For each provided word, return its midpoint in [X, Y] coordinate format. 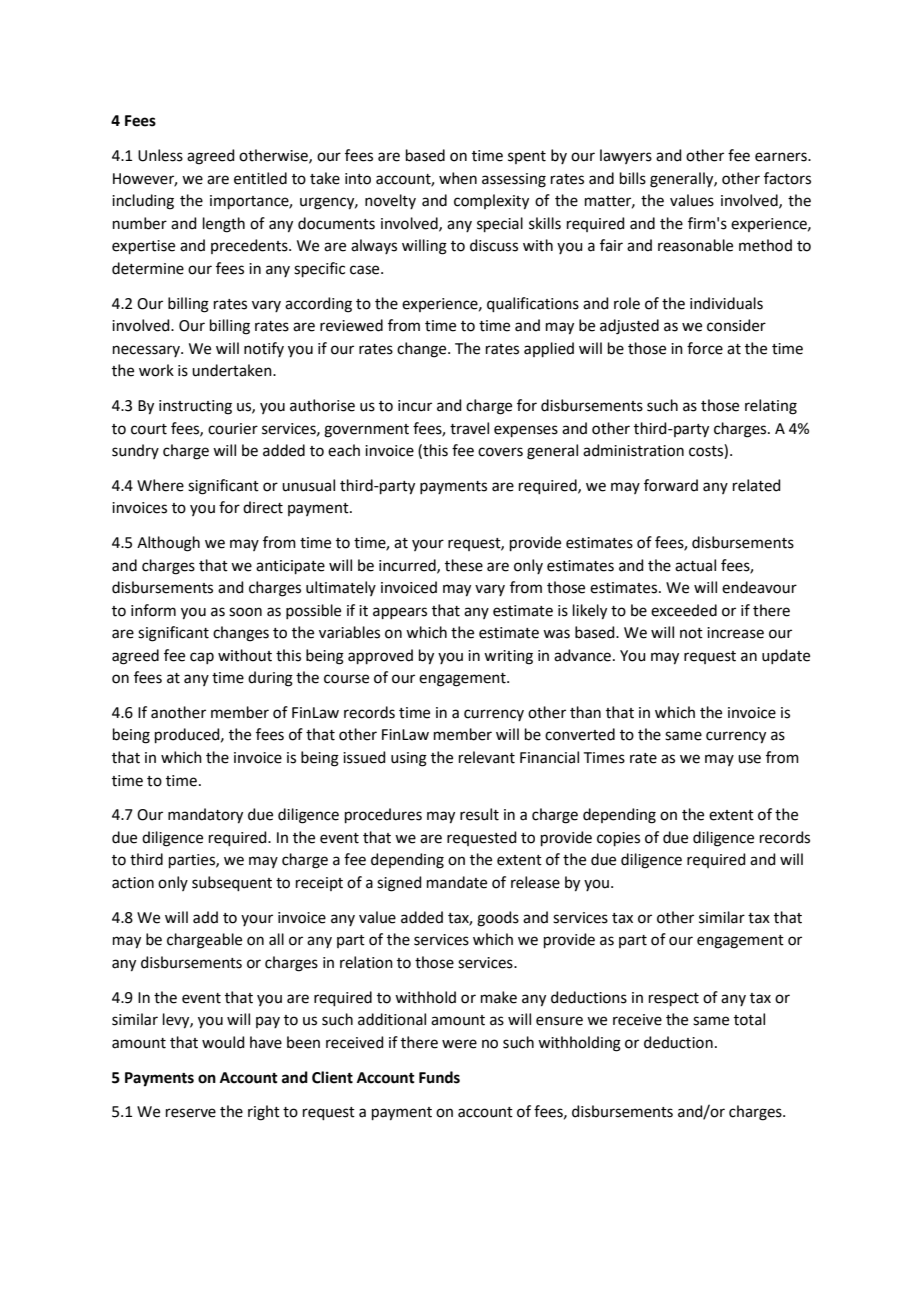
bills [633, 178]
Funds [439, 1077]
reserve [191, 1113]
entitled [260, 178]
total [749, 1019]
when [458, 178]
